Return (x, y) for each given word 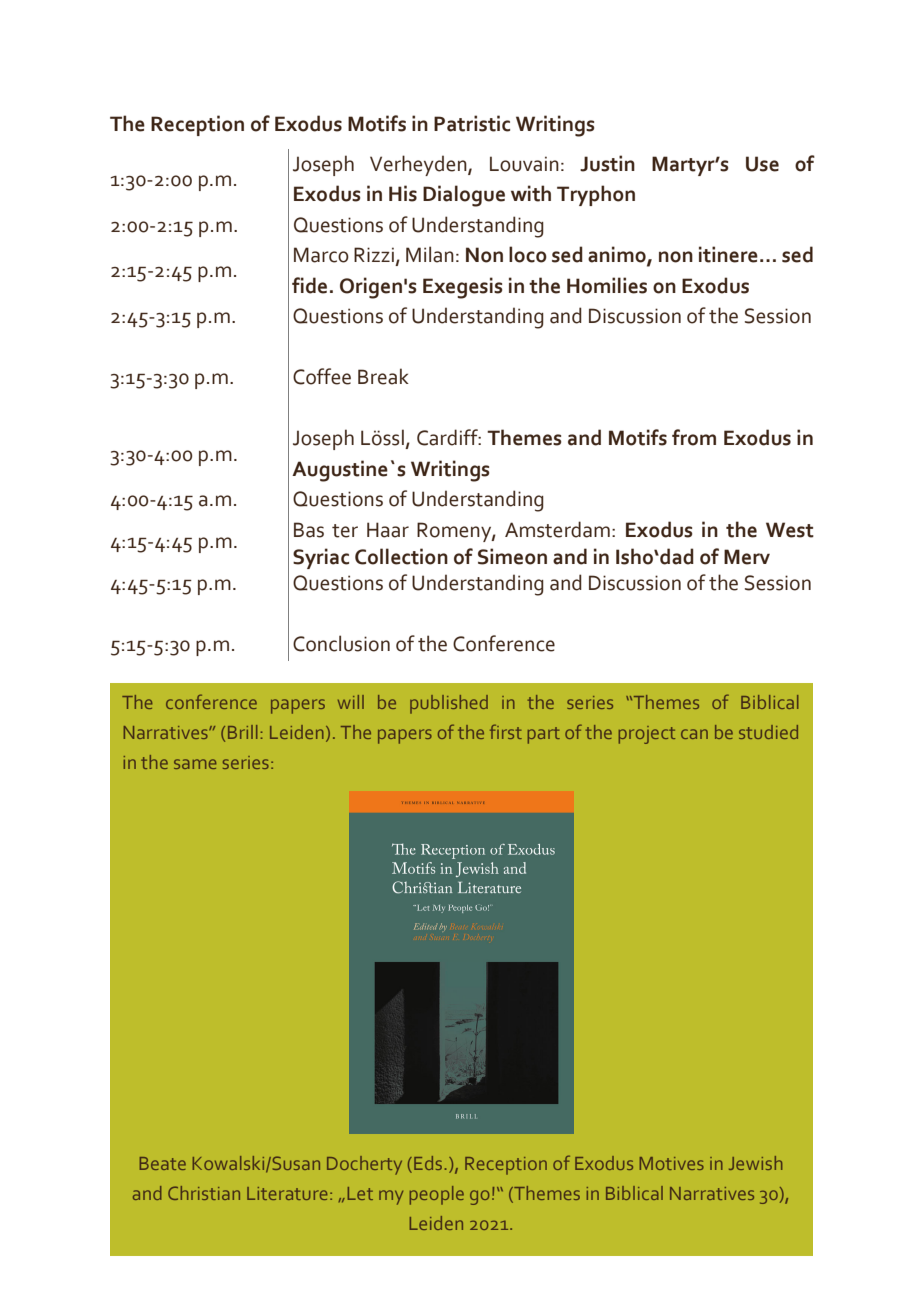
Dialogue (464, 196)
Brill (243, 732)
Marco (321, 255)
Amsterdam (557, 529)
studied (768, 732)
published (449, 704)
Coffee (322, 376)
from (694, 437)
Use (762, 164)
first (506, 731)
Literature (287, 1193)
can (694, 734)
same (195, 764)
